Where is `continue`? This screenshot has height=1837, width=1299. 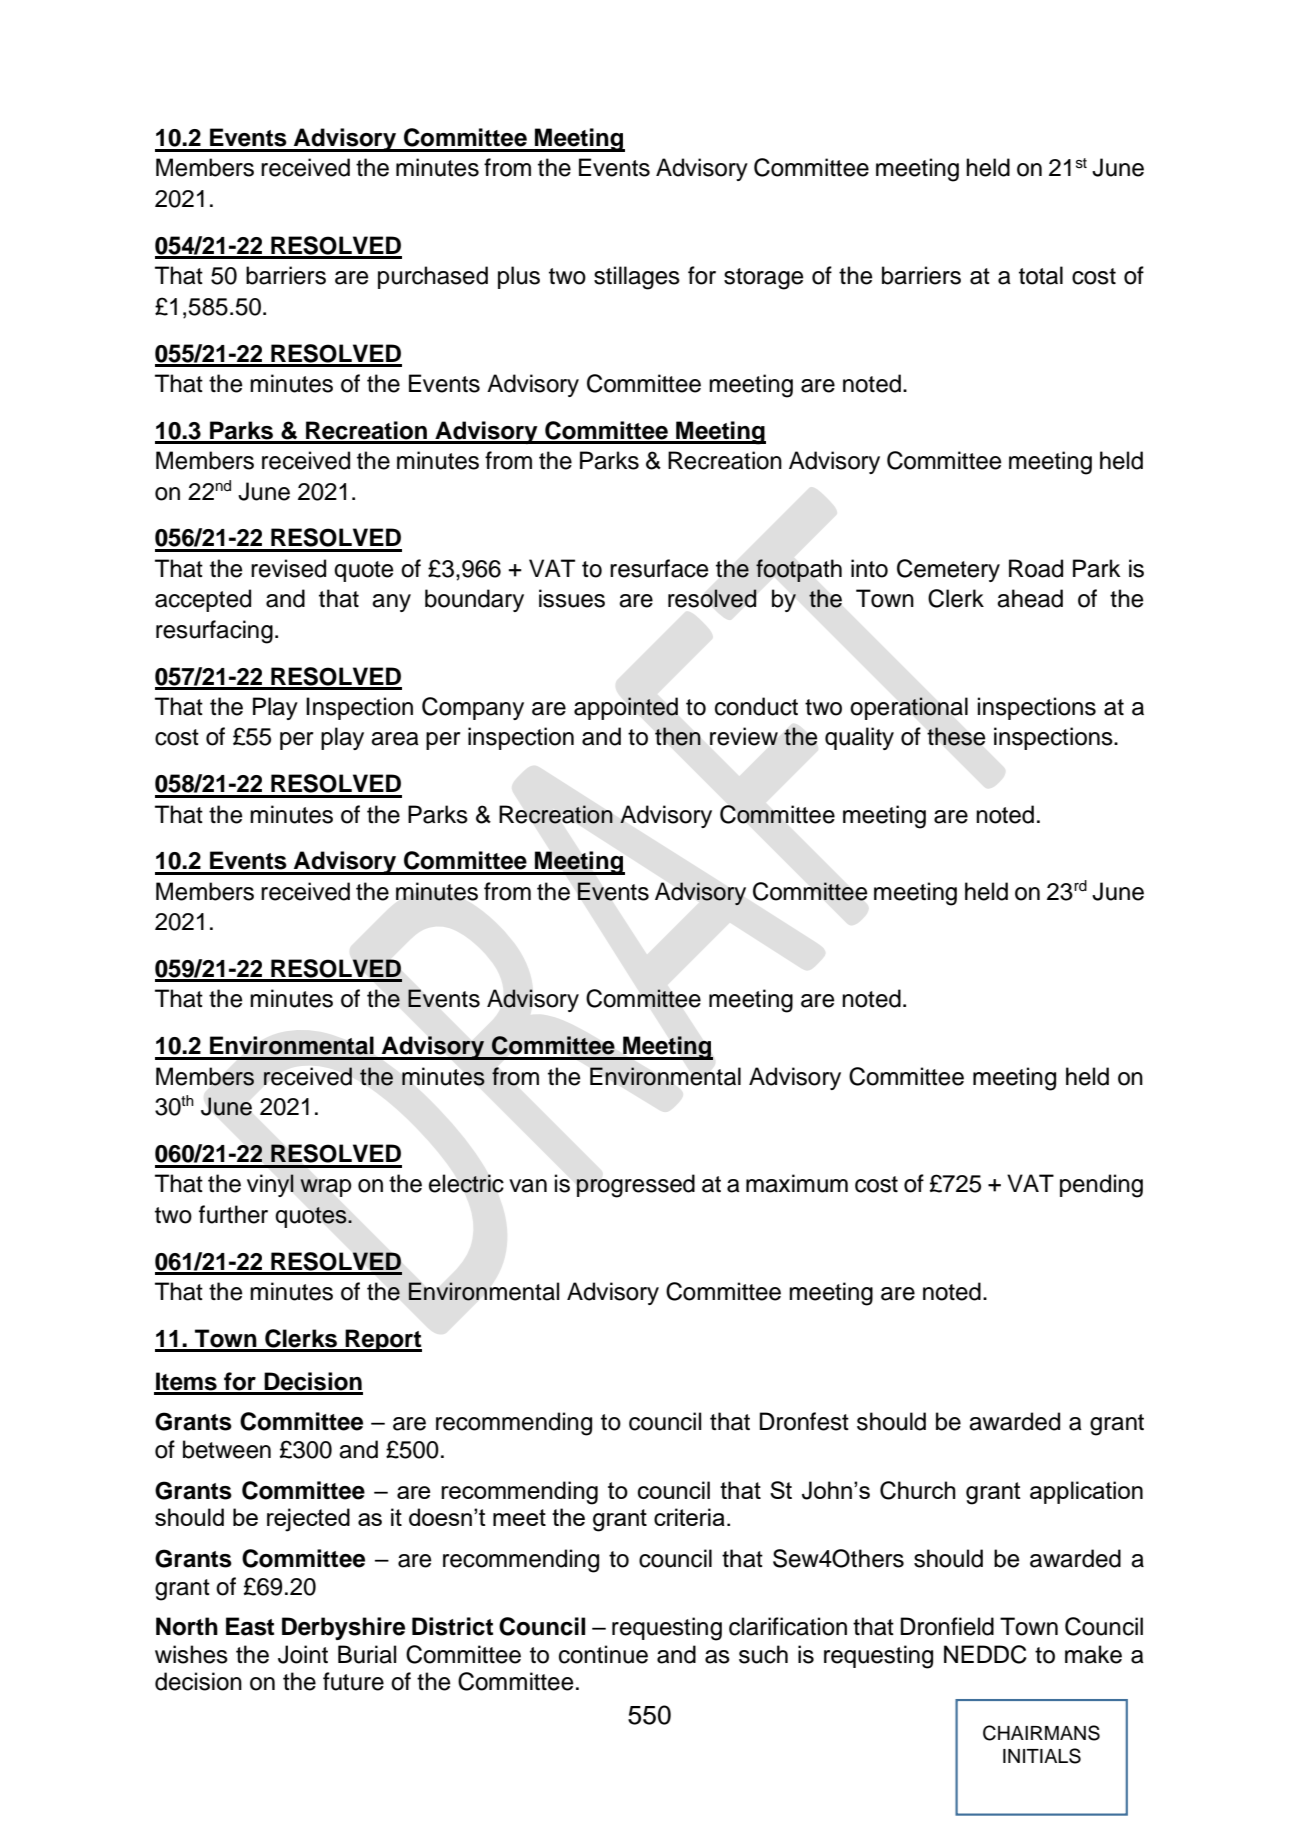 continue is located at coordinates (603, 1654).
